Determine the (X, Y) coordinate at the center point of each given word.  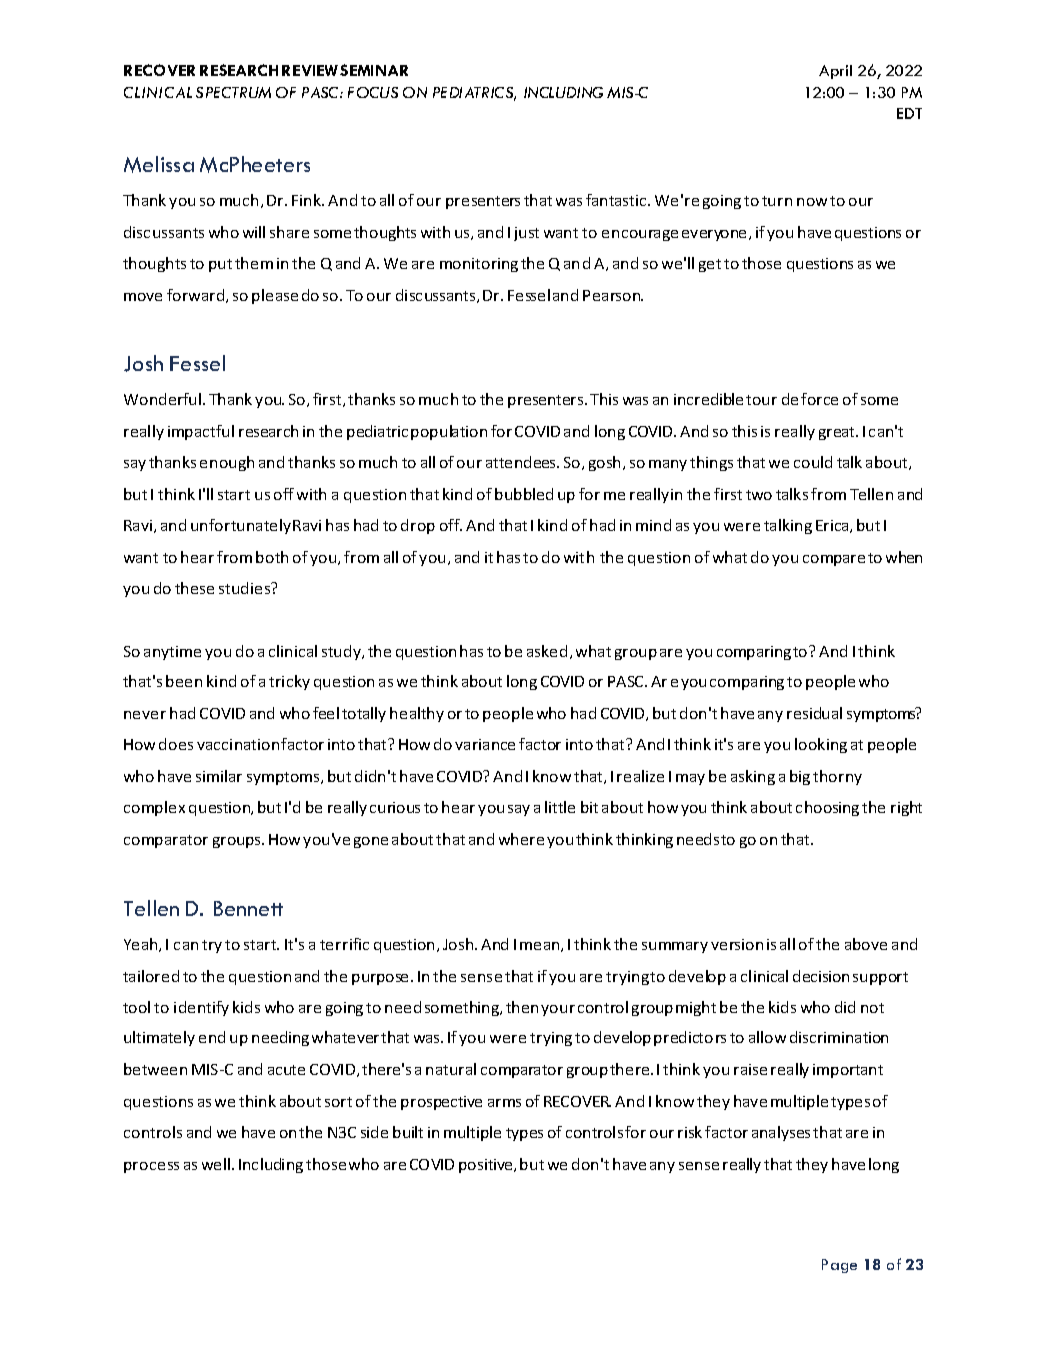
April (835, 72)
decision (821, 976)
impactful (201, 432)
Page (839, 1266)
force (819, 399)
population (449, 432)
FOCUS (373, 92)
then (522, 1007)
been (184, 681)
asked (547, 651)
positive (487, 1166)
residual (814, 713)
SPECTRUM (233, 92)
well (216, 1164)
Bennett (248, 908)
